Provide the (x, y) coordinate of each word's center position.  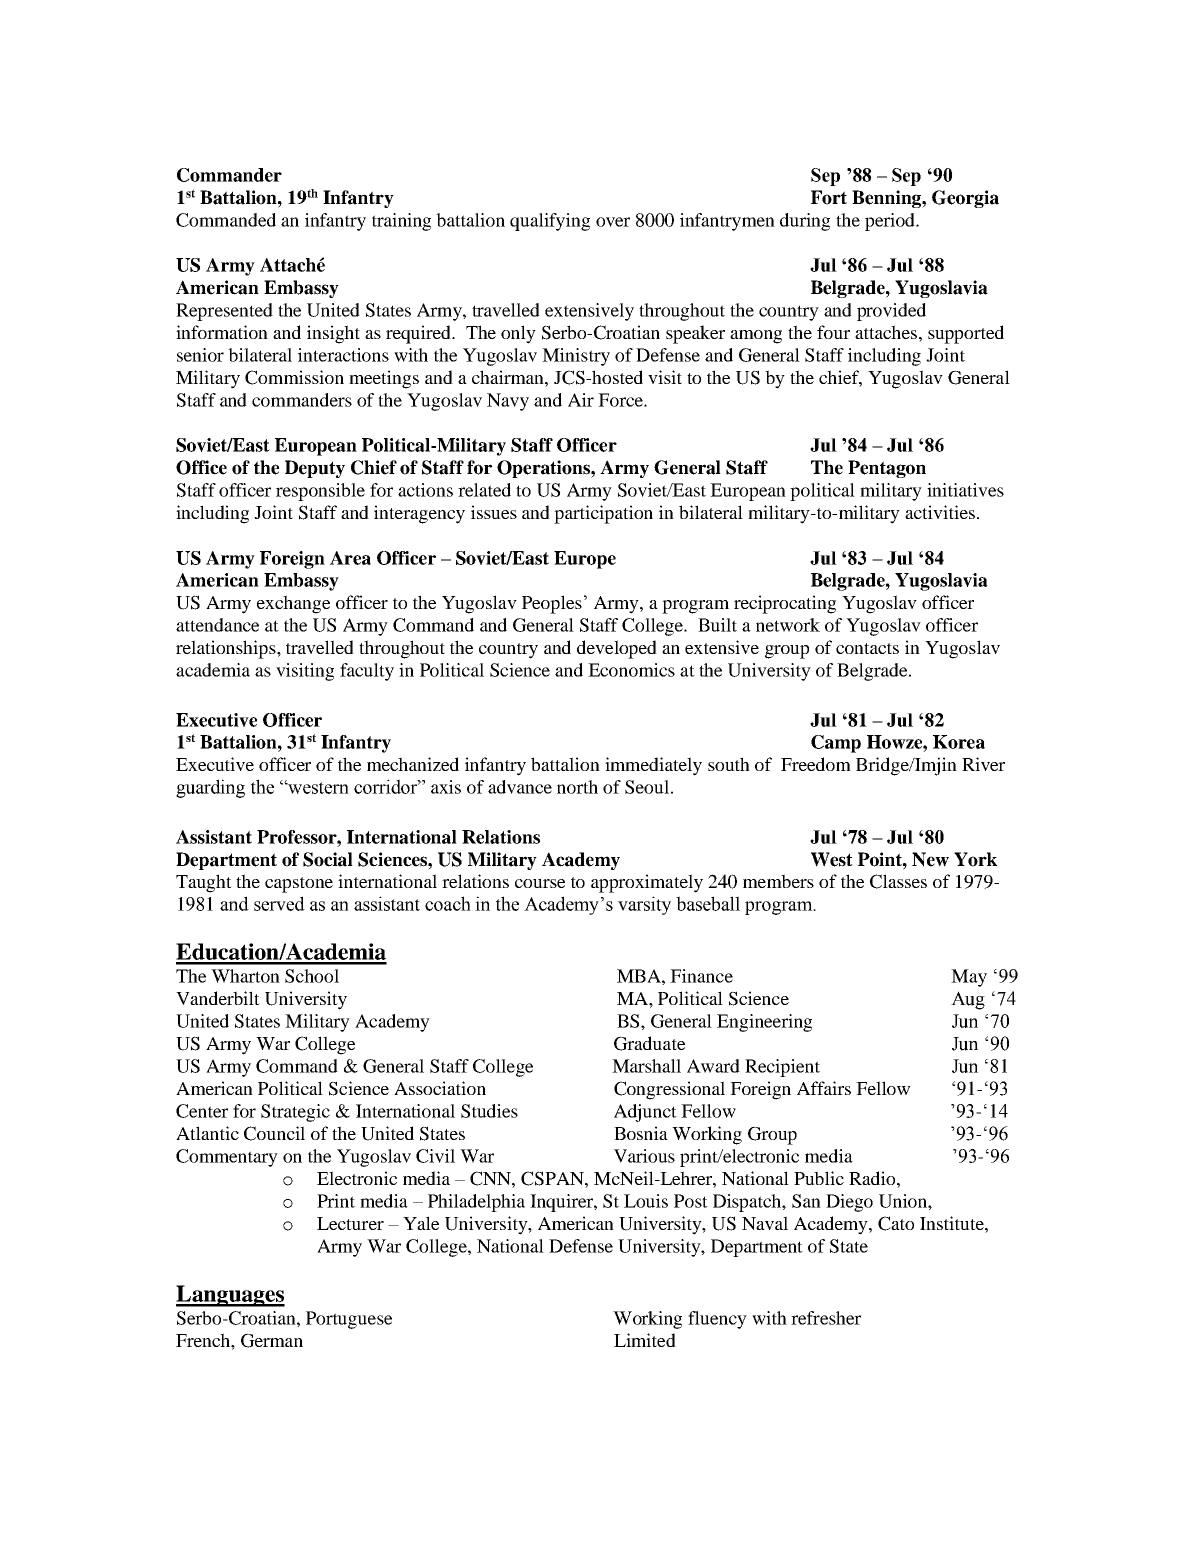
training (401, 222)
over (613, 222)
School (312, 976)
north (577, 787)
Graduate (649, 1043)
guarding (210, 788)
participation (603, 514)
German (272, 1340)
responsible (320, 492)
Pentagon (887, 469)
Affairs (824, 1088)
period (891, 222)
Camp (836, 744)
